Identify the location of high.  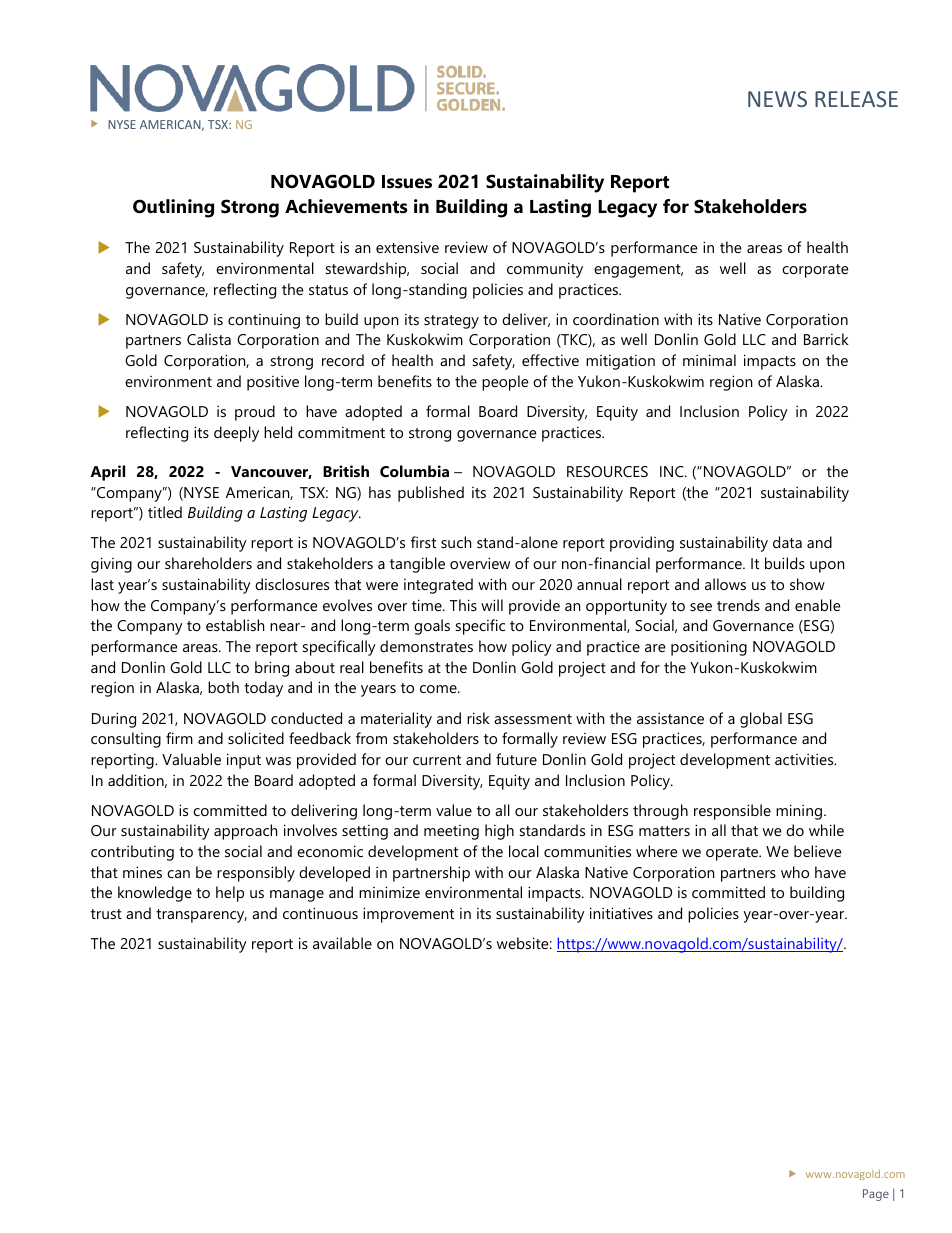
(499, 832).
